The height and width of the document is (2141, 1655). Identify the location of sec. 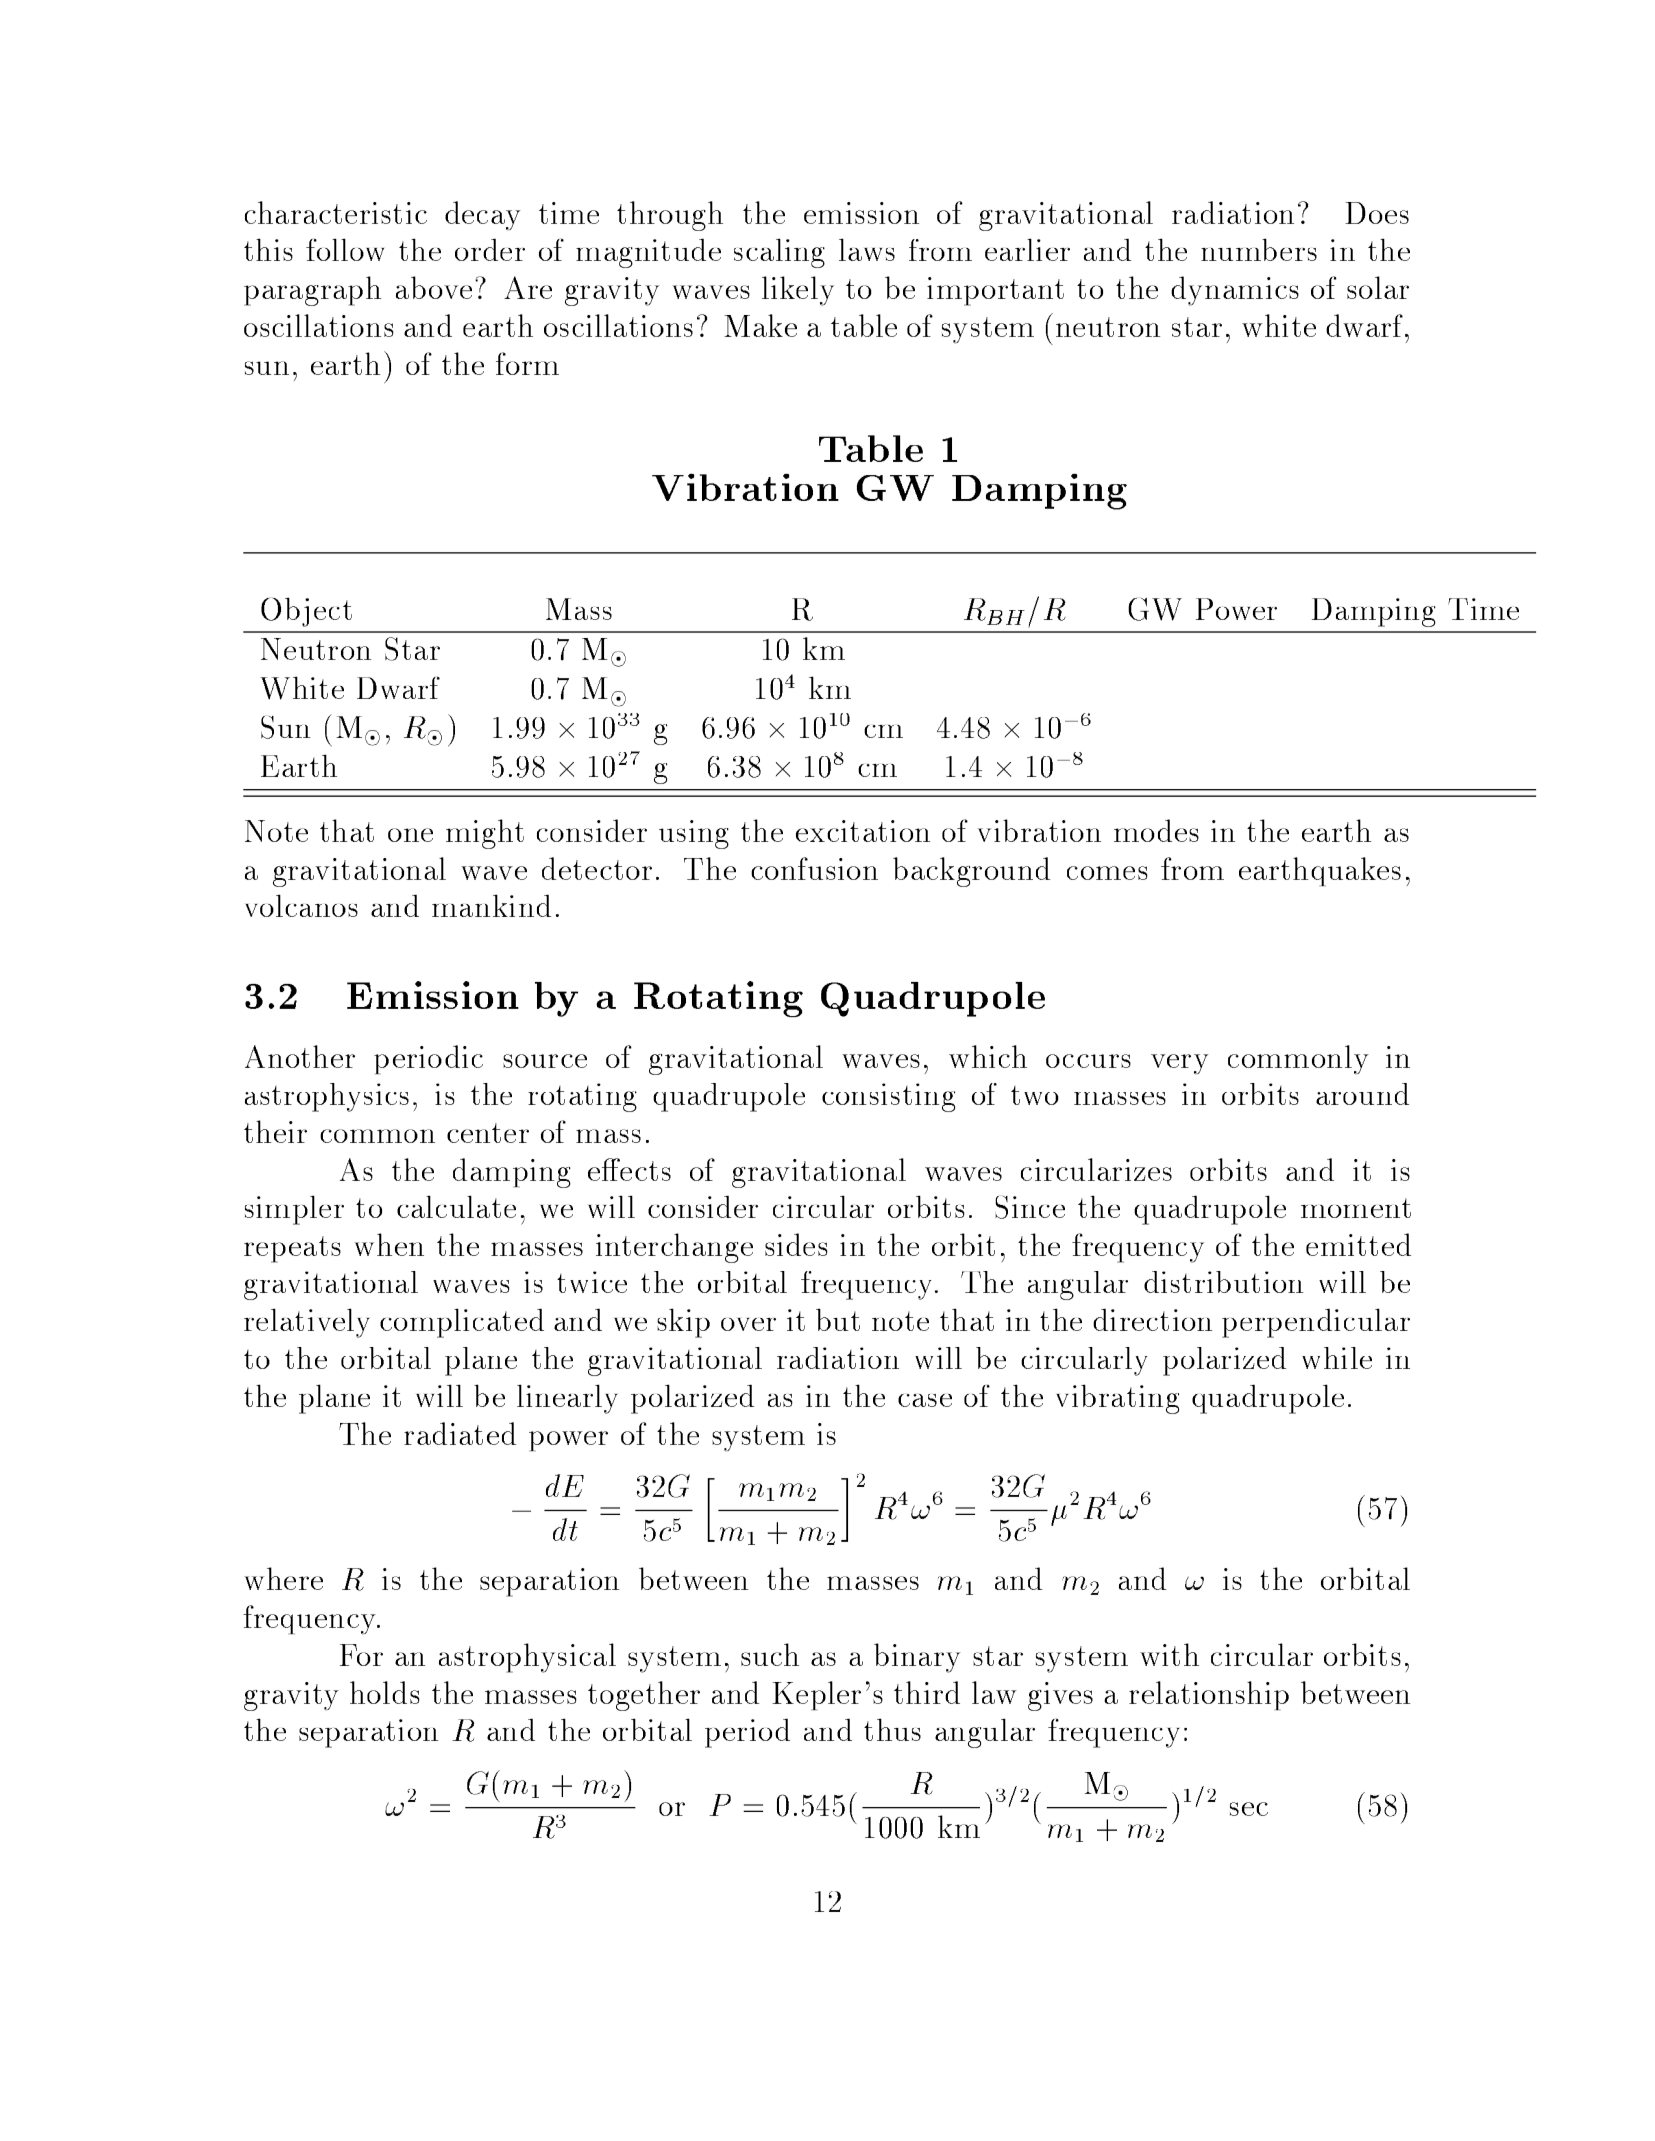
(1249, 1809).
